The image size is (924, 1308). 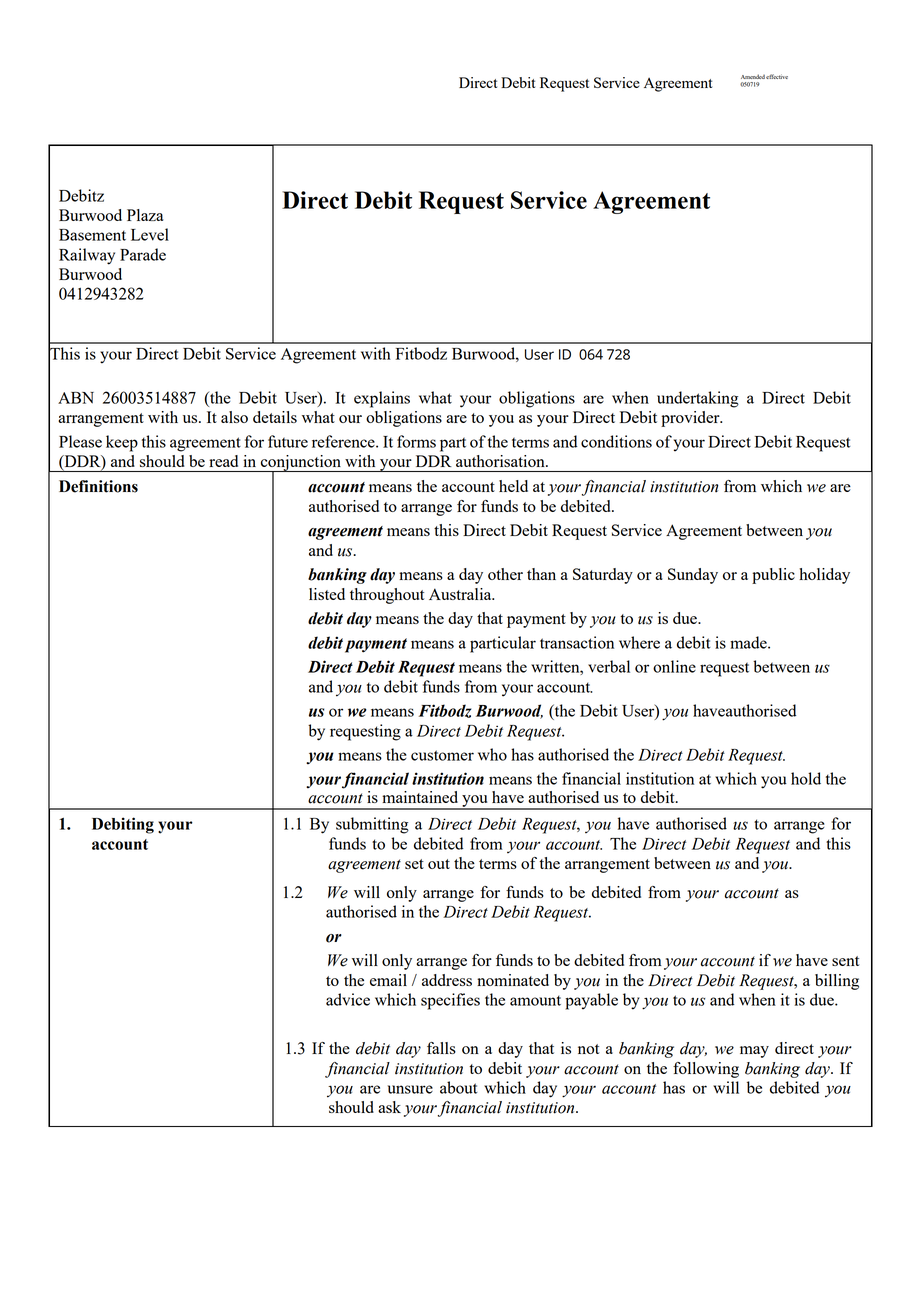 What do you see at coordinates (753, 76) in the screenshot?
I see `Amended` at bounding box center [753, 76].
